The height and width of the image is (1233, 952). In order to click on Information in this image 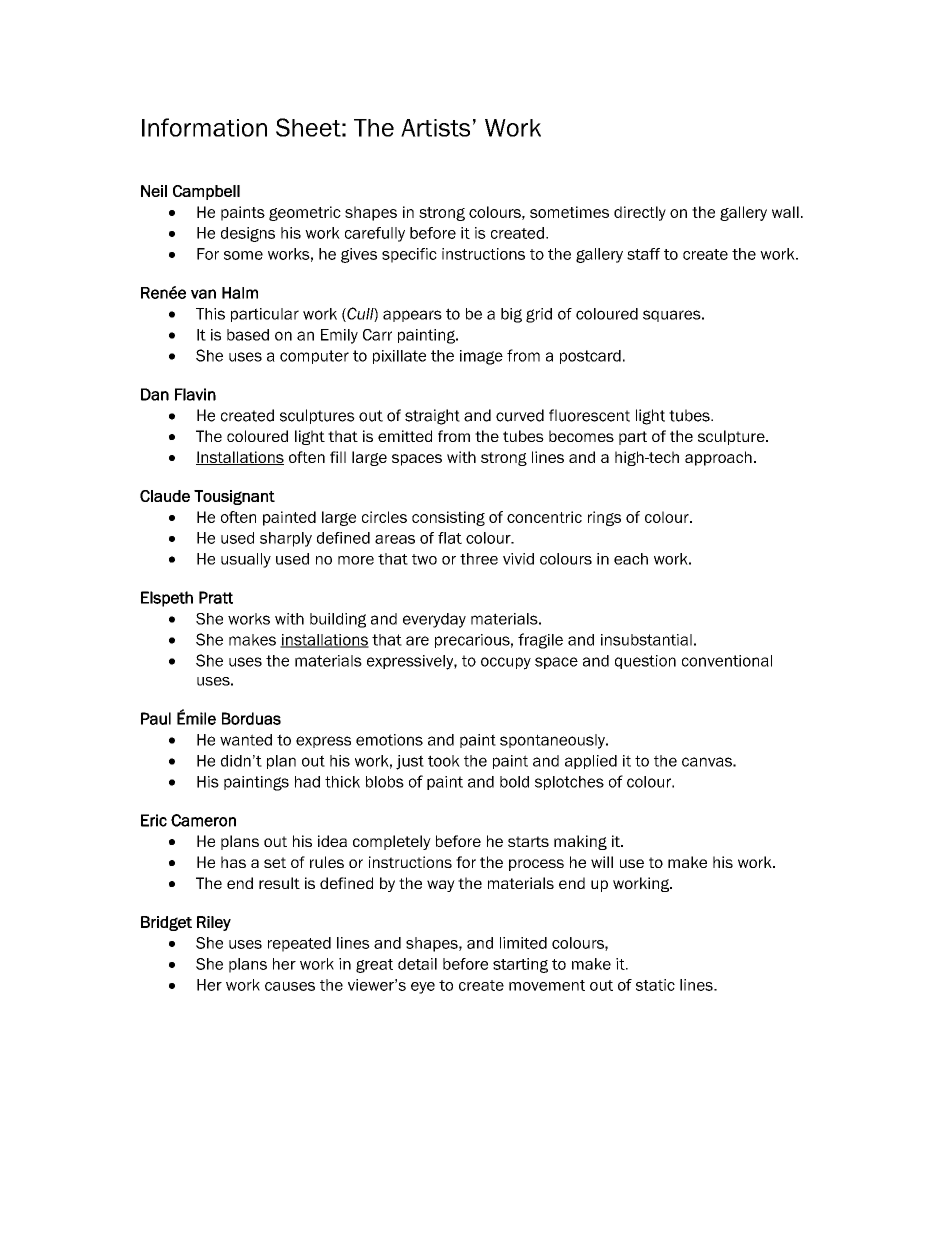, I will do `click(204, 127)`.
